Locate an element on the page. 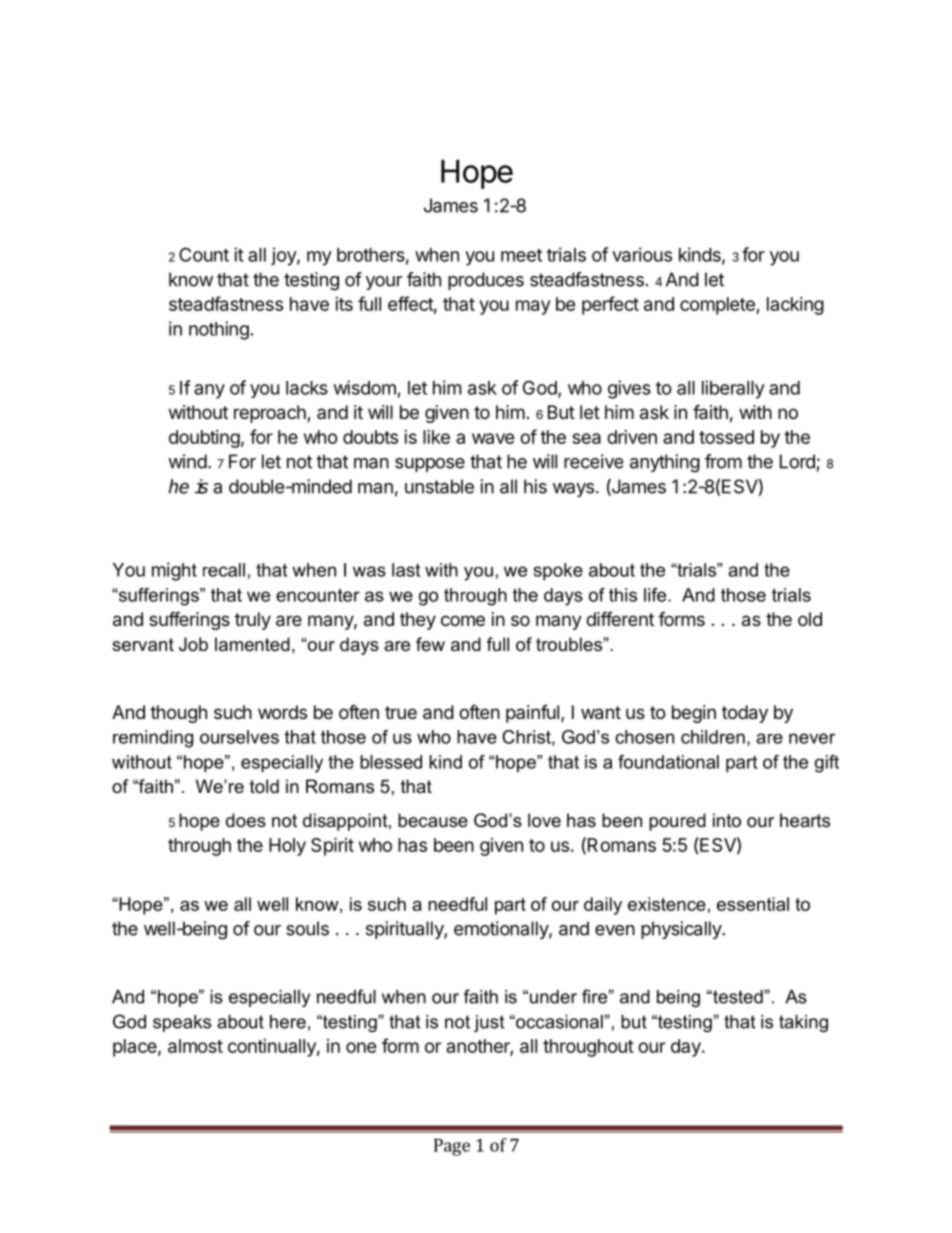  today is located at coordinates (745, 714).
